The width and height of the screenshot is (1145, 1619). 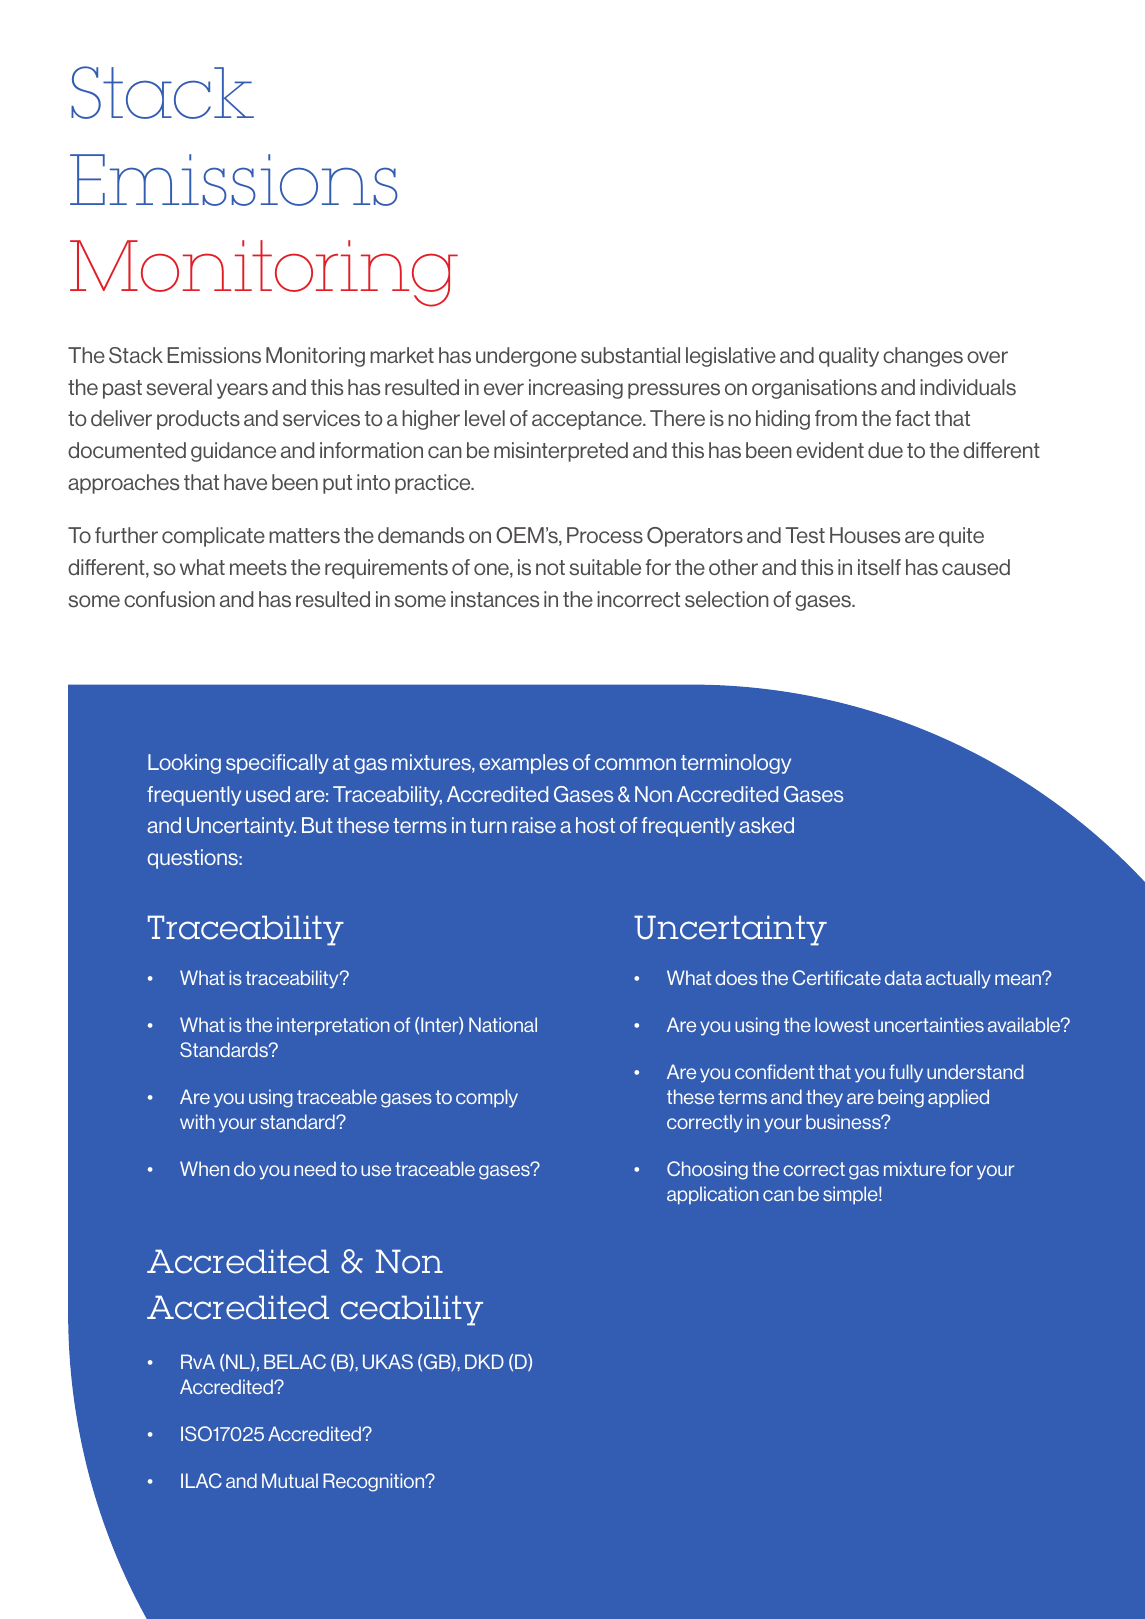 I want to click on years, so click(x=242, y=391).
